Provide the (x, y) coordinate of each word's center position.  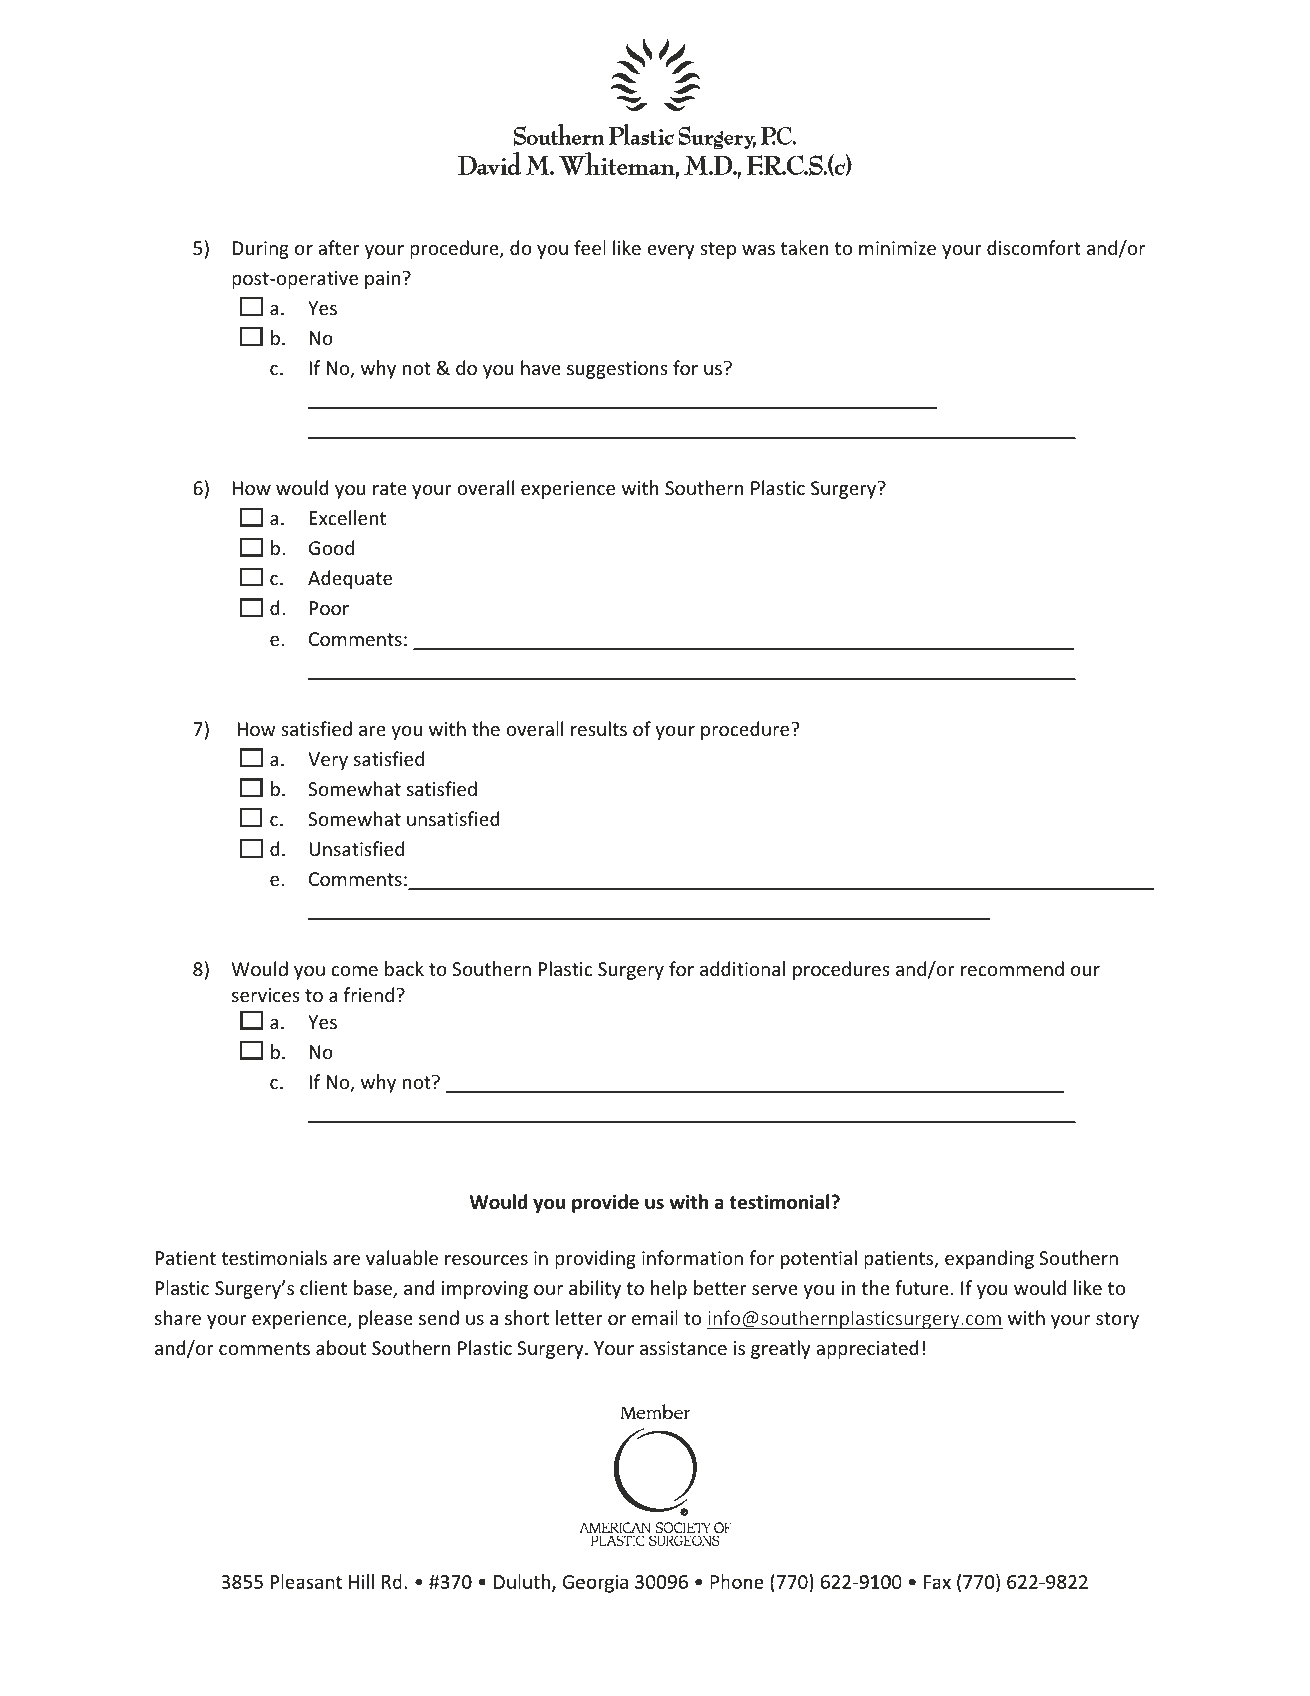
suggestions (617, 370)
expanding (989, 1259)
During (260, 250)
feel (590, 247)
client (323, 1287)
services (266, 995)
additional (742, 968)
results (599, 728)
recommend (1012, 968)
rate (390, 488)
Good (331, 547)
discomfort (1034, 247)
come (354, 971)
